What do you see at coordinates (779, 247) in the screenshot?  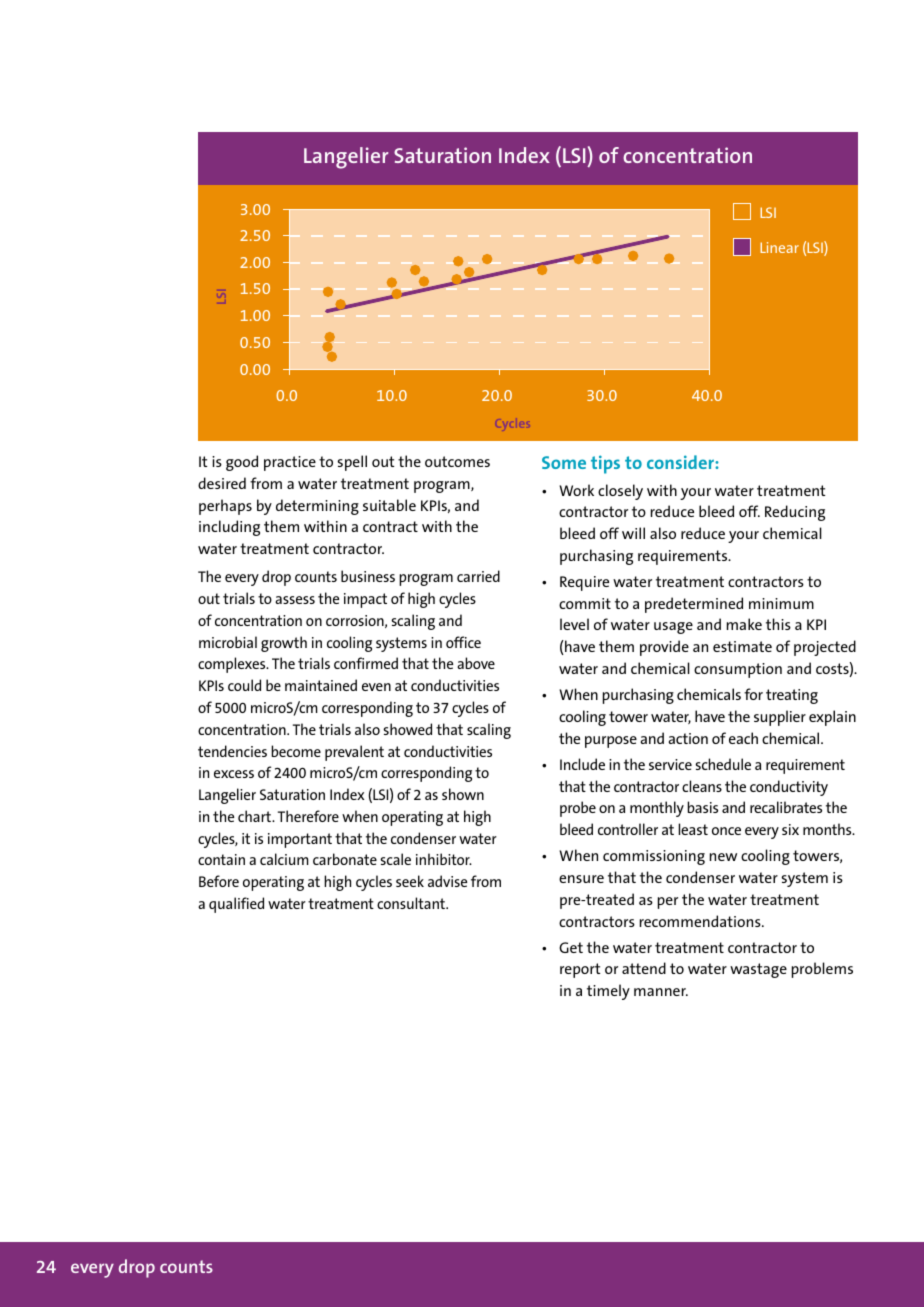 I see `Linear` at bounding box center [779, 247].
